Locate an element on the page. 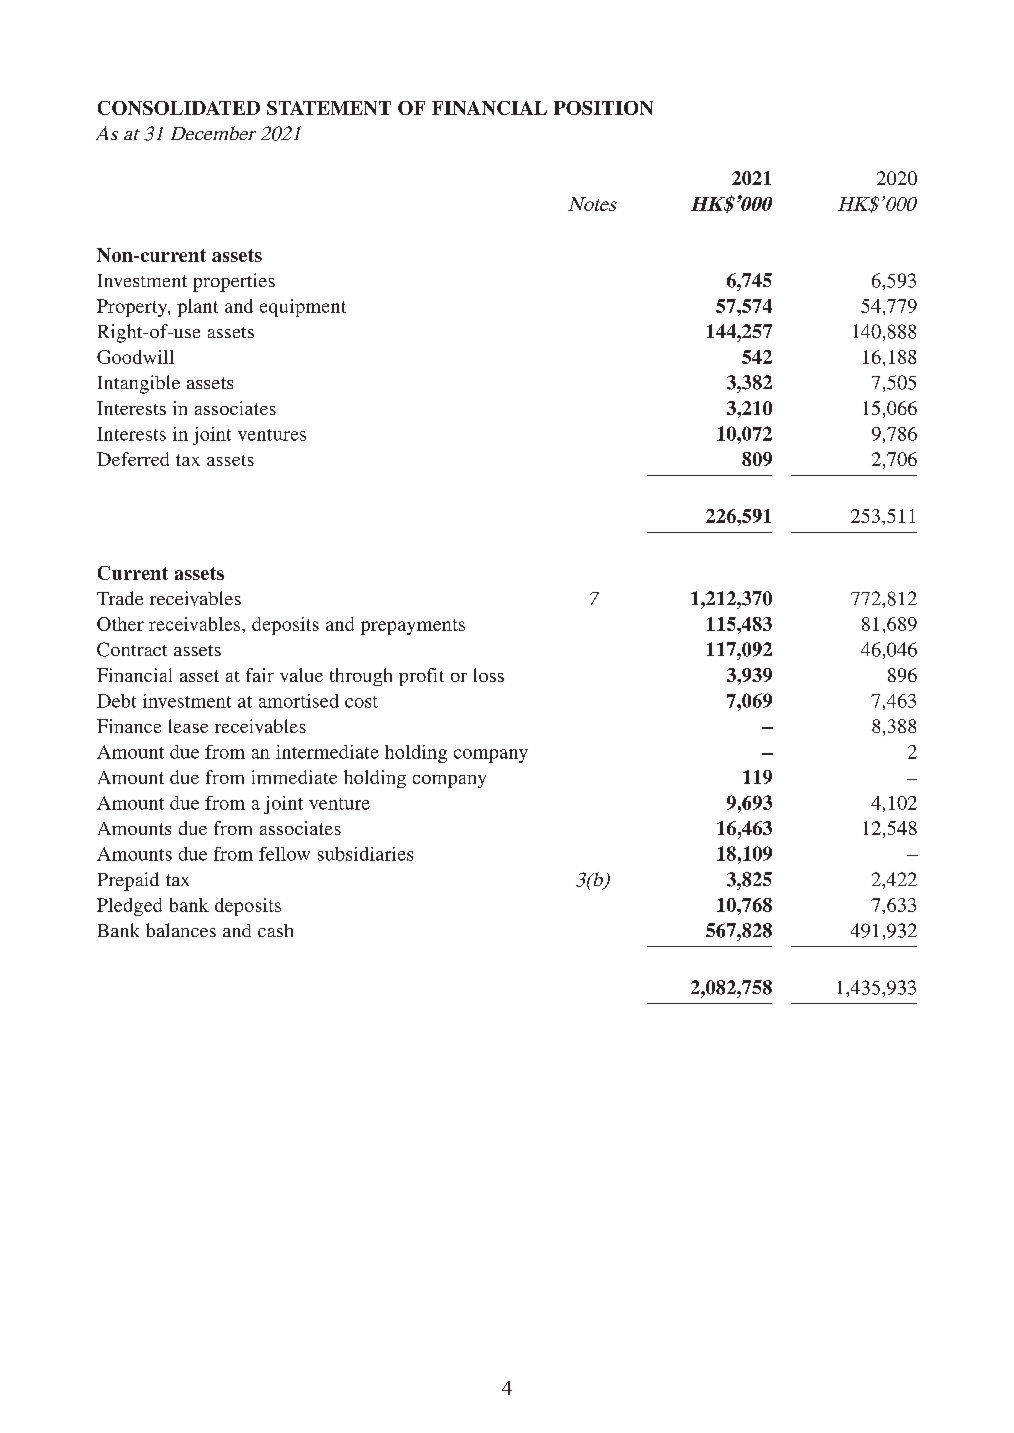  Intangible is located at coordinates (139, 384).
